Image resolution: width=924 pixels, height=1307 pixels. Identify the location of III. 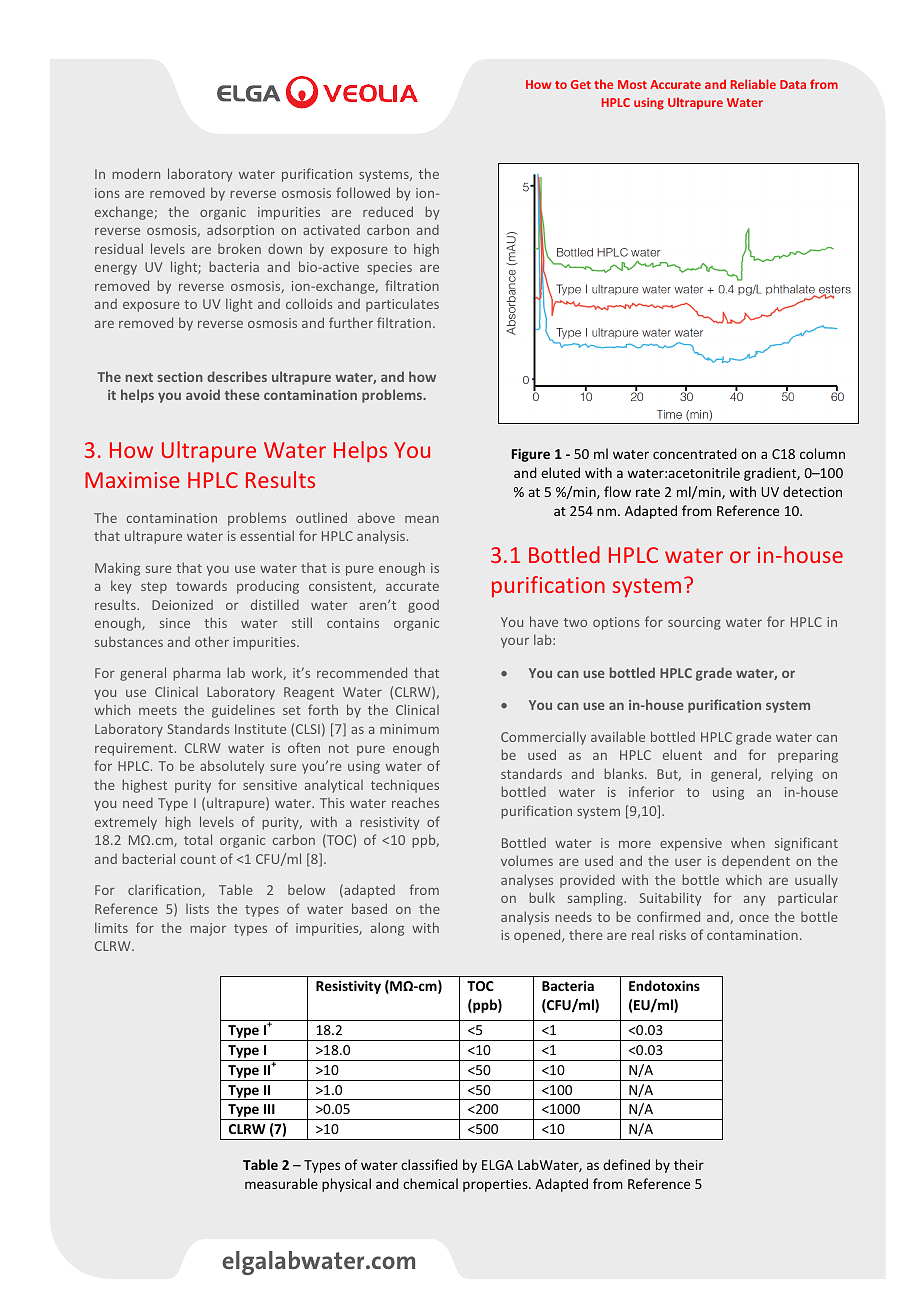
(269, 1109).
